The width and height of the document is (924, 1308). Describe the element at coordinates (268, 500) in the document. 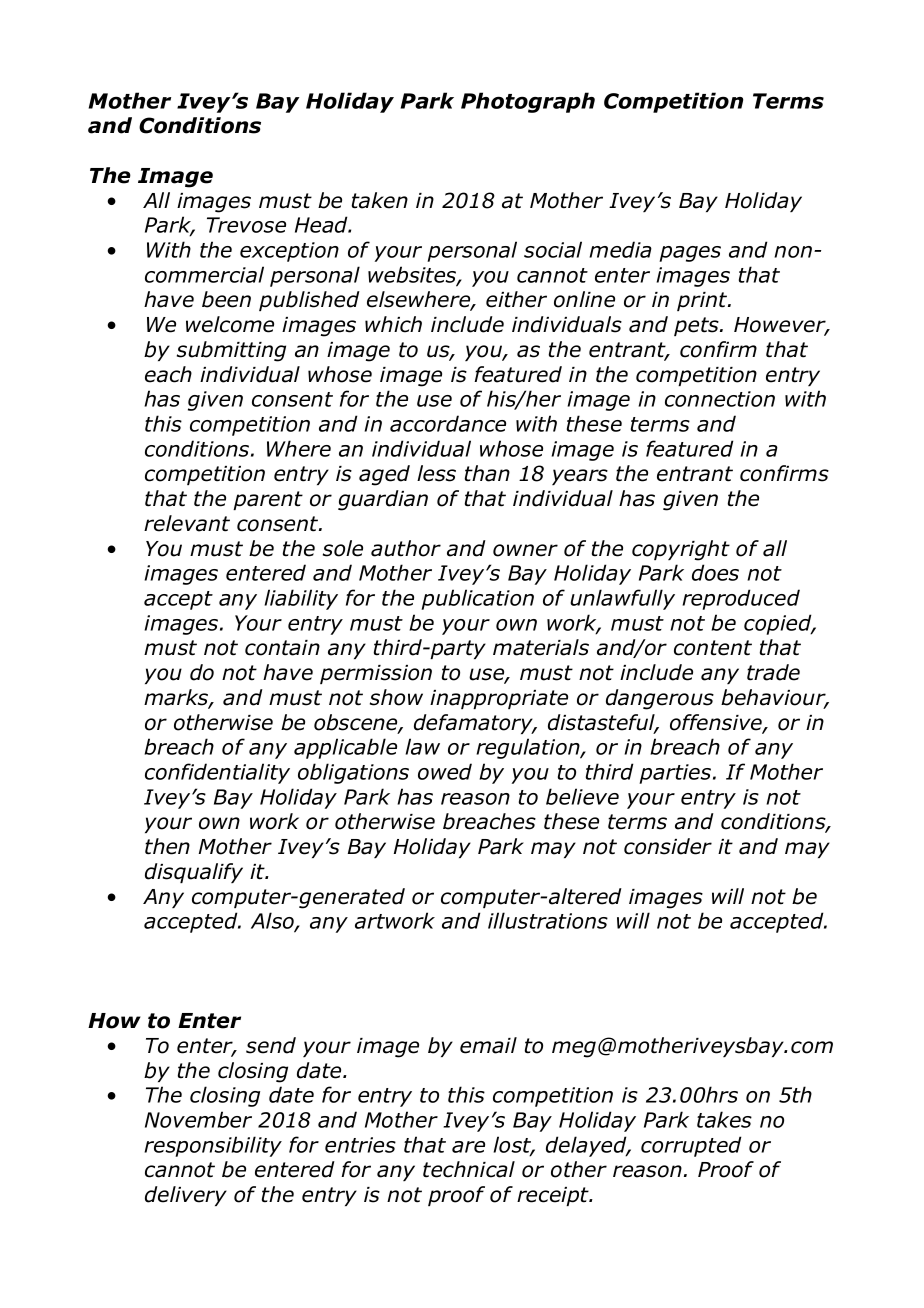

I see `parent` at that location.
